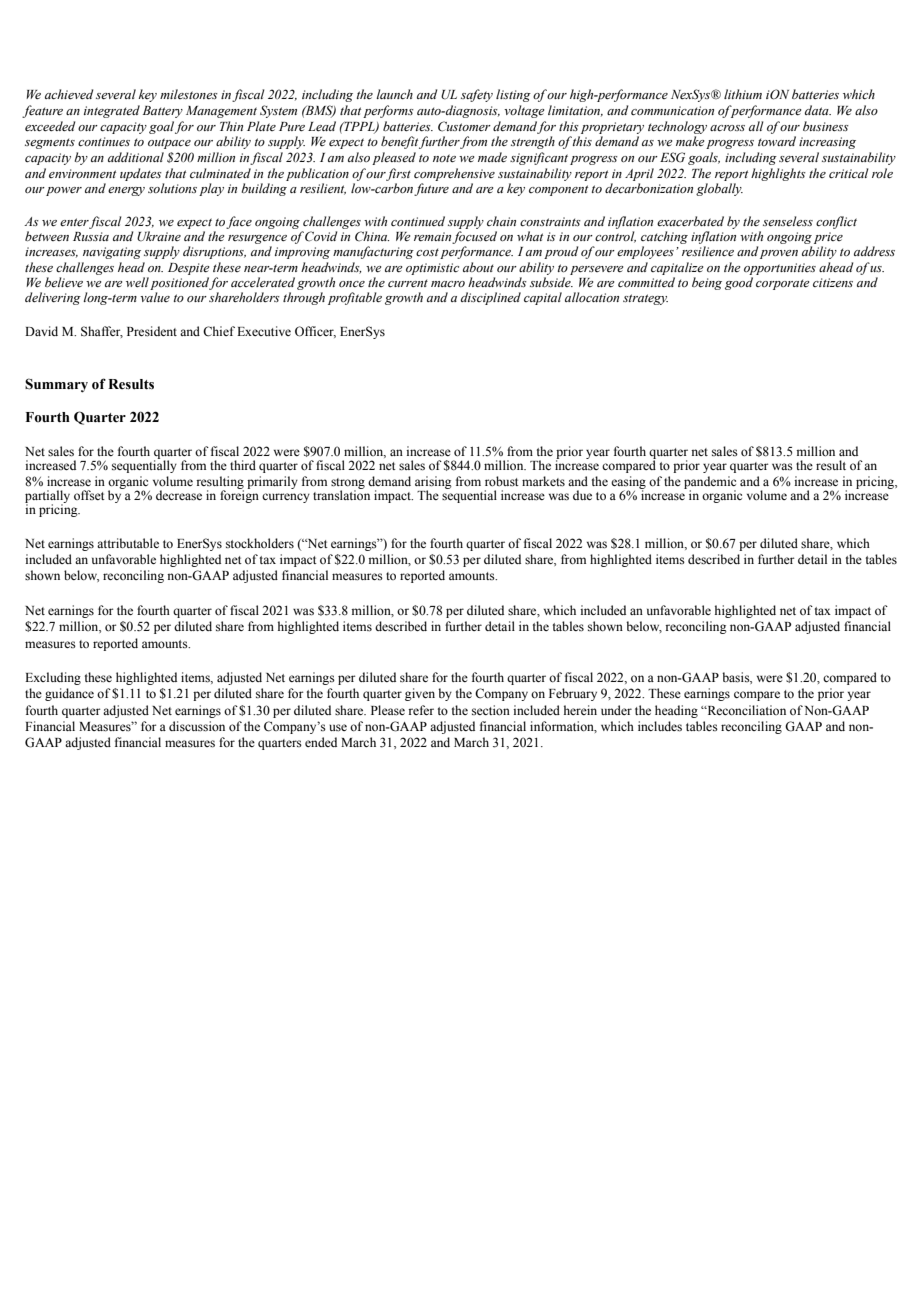  I want to click on Customer, so click(464, 126).
